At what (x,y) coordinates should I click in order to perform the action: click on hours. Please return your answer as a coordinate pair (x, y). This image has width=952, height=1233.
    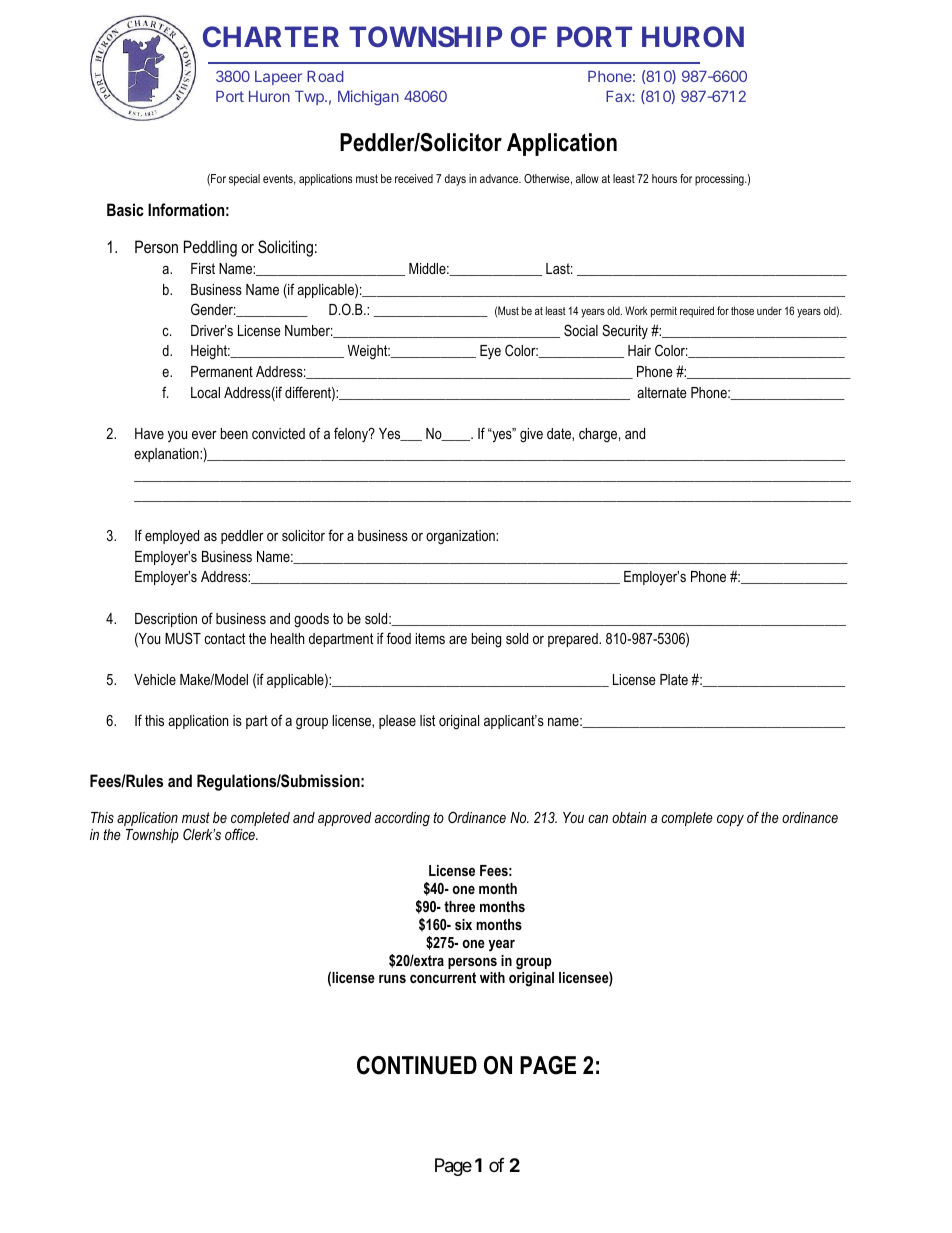
    Looking at the image, I should click on (664, 178).
